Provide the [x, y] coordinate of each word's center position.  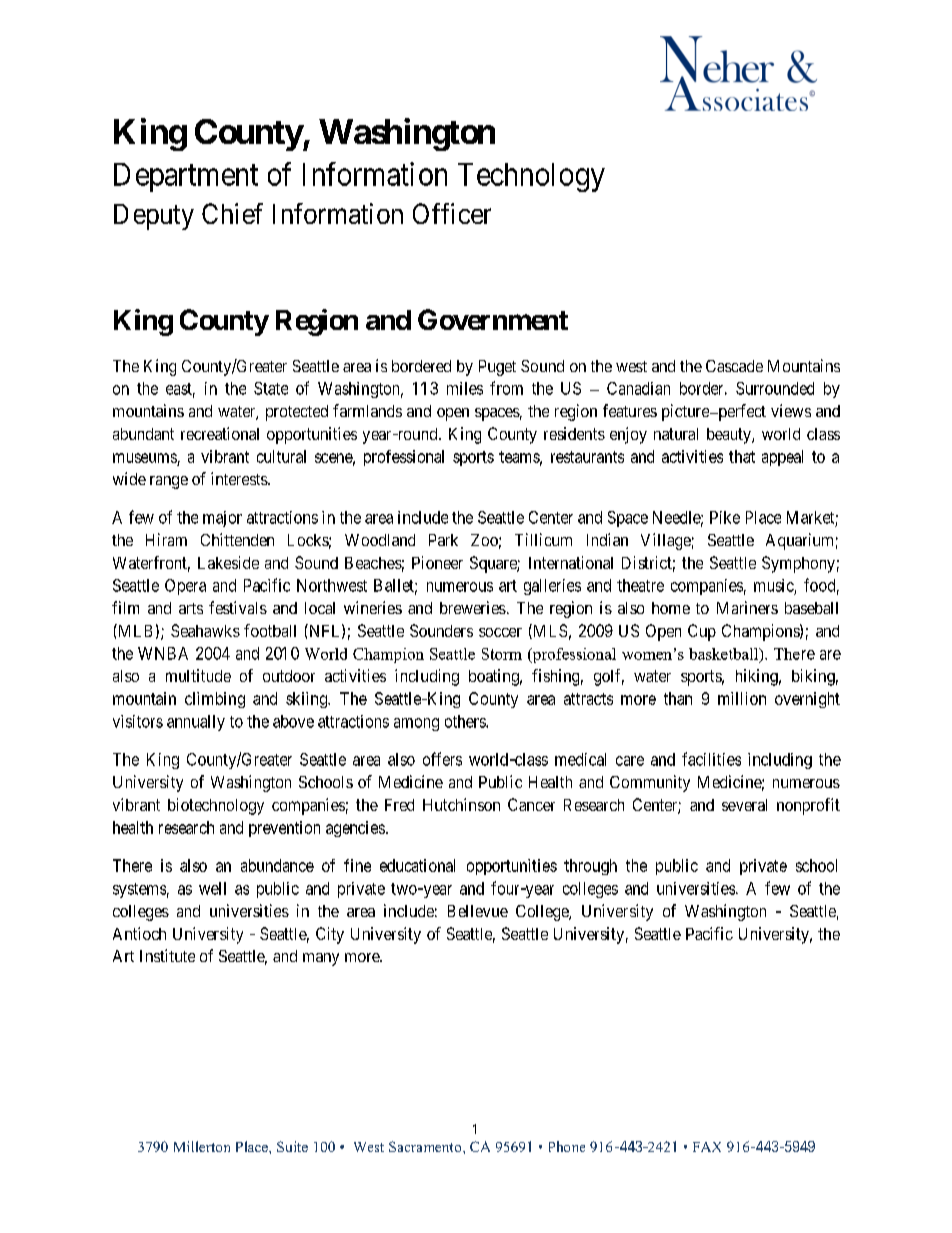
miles [465, 388]
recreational [220, 433]
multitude [198, 675]
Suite [292, 1146]
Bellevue [478, 911]
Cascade [734, 366]
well [212, 888]
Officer [452, 213]
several [744, 805]
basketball [725, 655]
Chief [232, 213]
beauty [730, 436]
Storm [502, 654]
